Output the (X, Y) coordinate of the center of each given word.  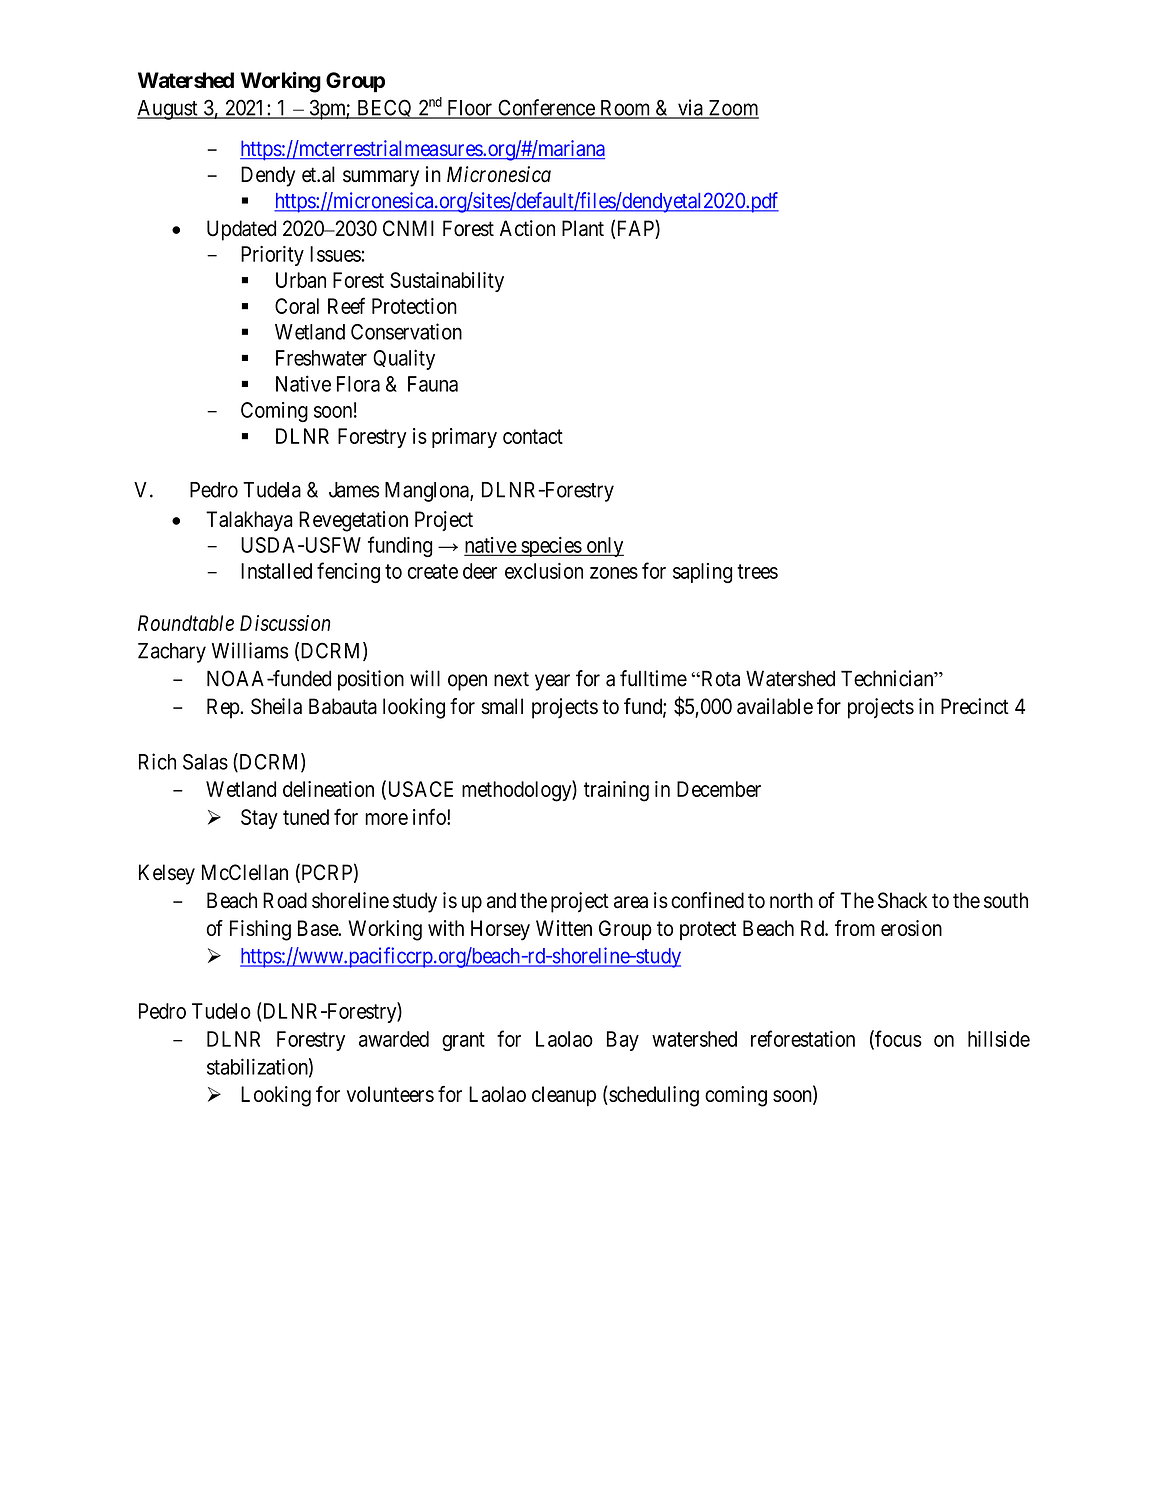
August (168, 110)
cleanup (564, 1096)
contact (533, 436)
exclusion (544, 571)
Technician (888, 678)
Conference (546, 108)
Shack (902, 900)
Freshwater (321, 358)
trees (757, 571)
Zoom (732, 109)
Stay (259, 819)
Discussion (285, 623)
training (616, 791)
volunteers (390, 1094)
